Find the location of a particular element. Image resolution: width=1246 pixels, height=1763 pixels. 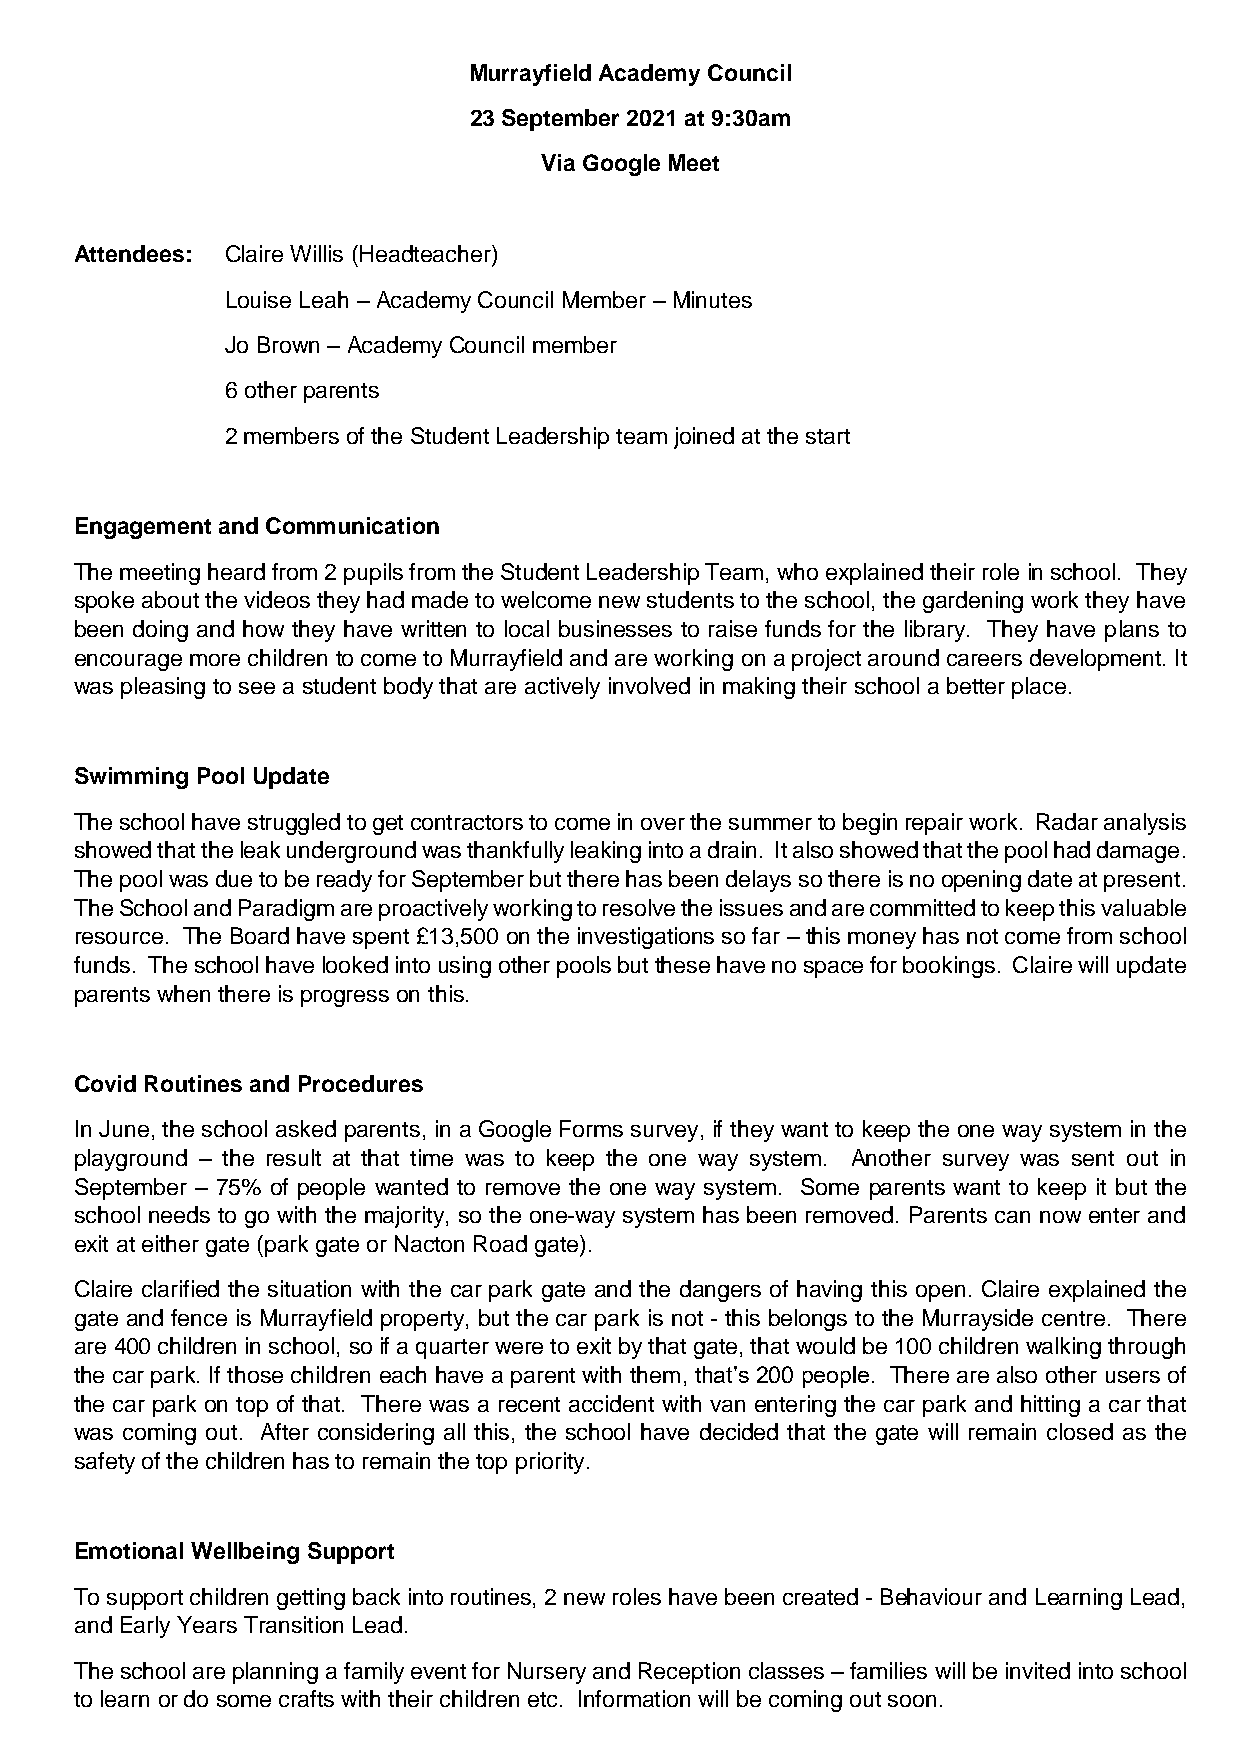

invited is located at coordinates (1038, 1670).
